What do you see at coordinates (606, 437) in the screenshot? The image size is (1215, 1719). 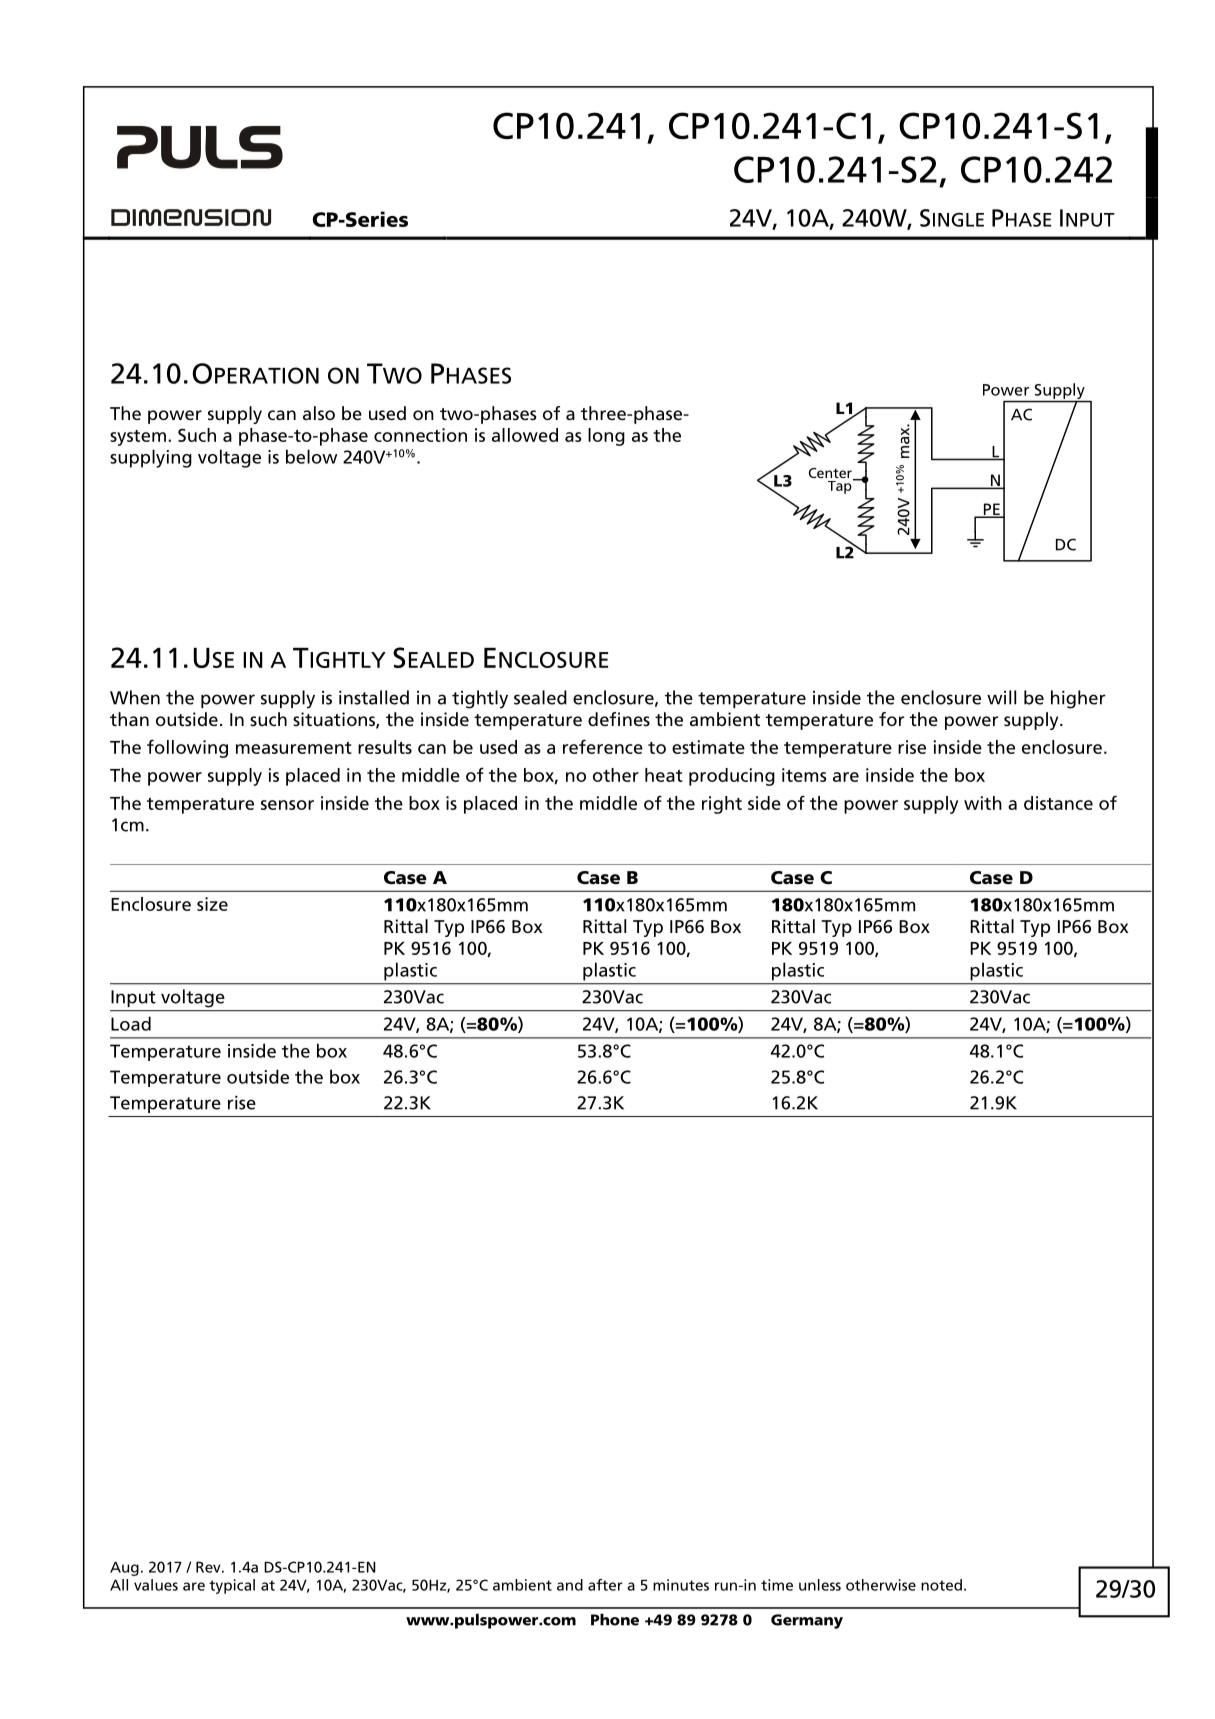 I see `long` at bounding box center [606, 437].
